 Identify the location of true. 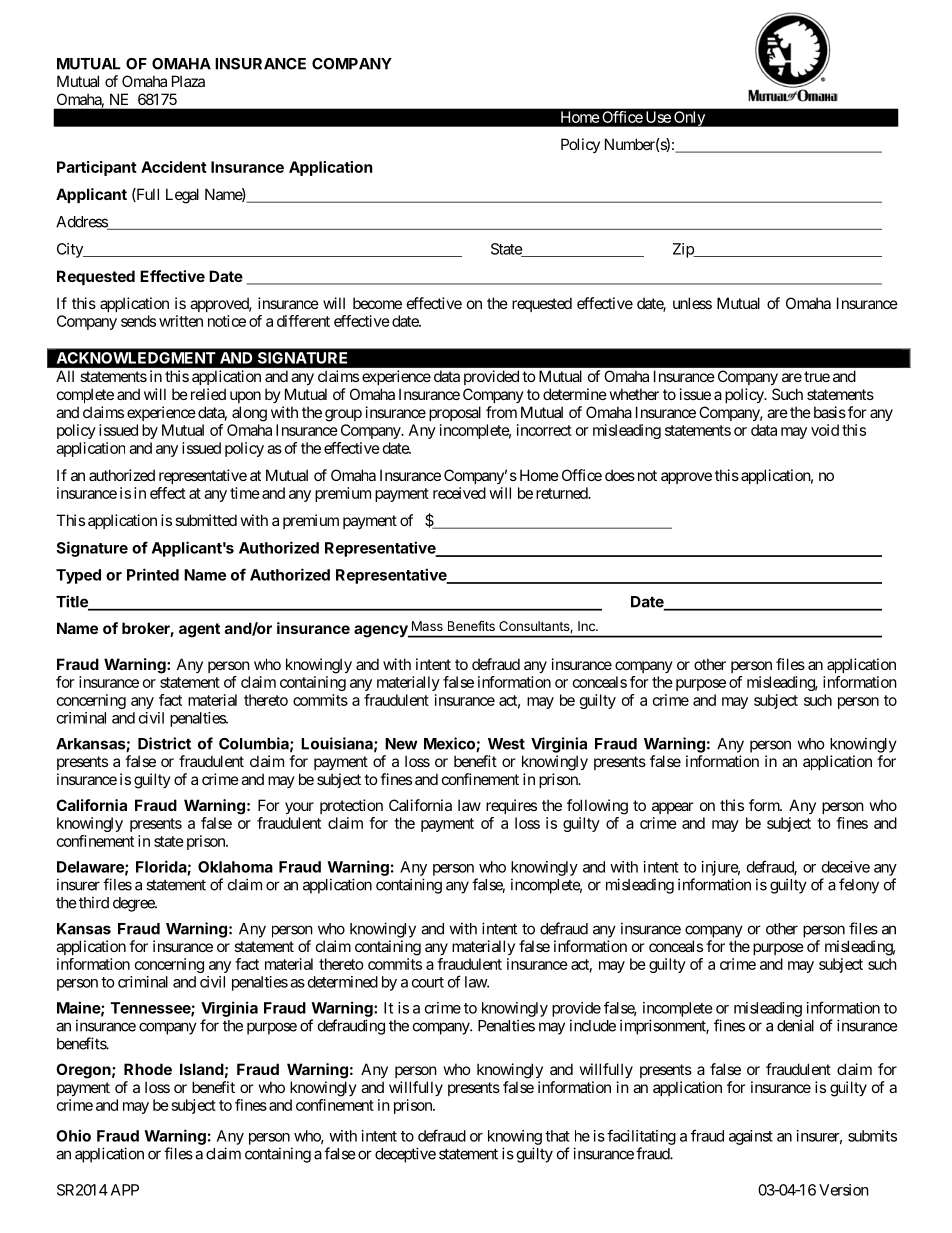
(817, 376).
